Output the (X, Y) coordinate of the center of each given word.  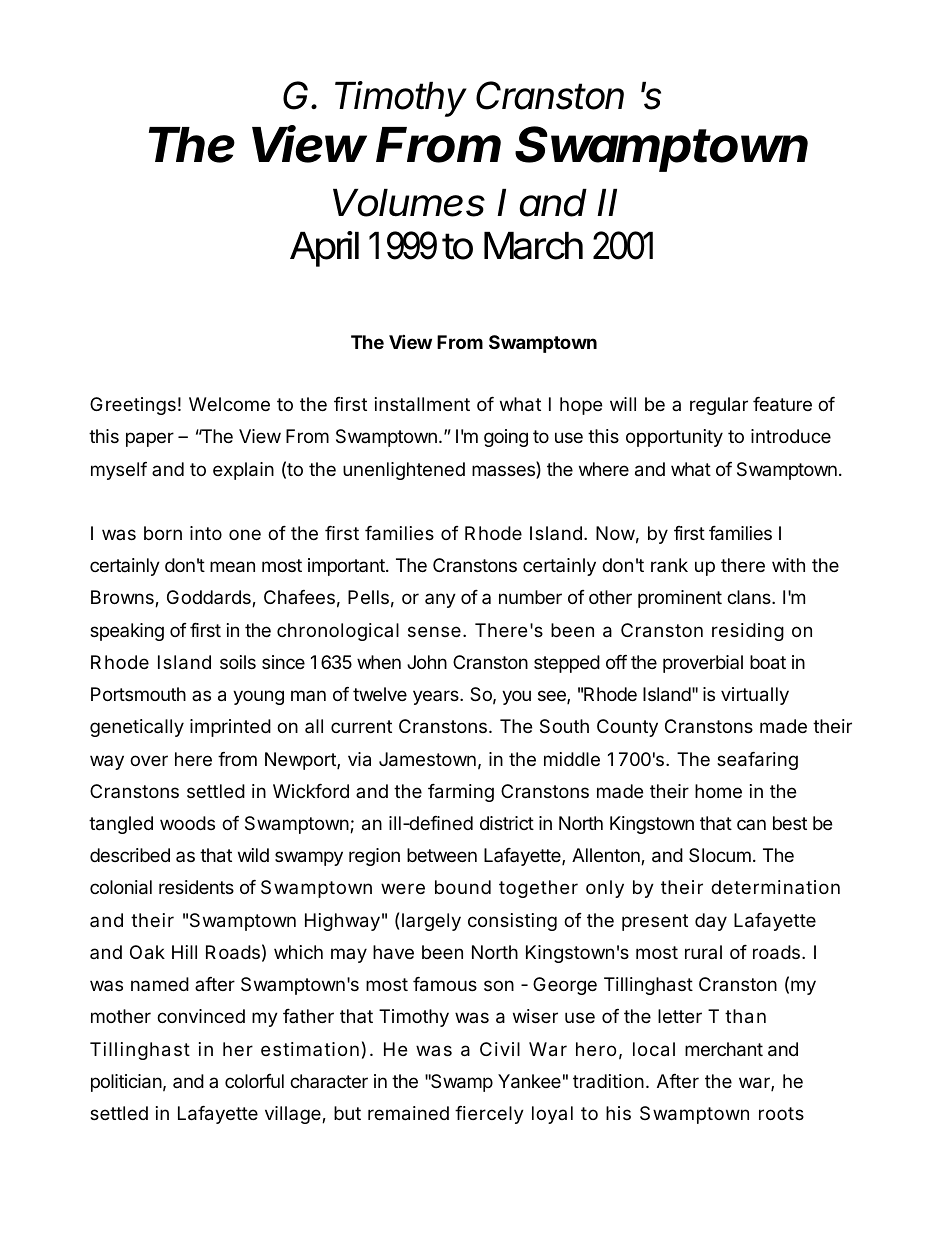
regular (719, 406)
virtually (755, 696)
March (533, 246)
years (437, 697)
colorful (254, 1081)
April (324, 249)
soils (238, 662)
